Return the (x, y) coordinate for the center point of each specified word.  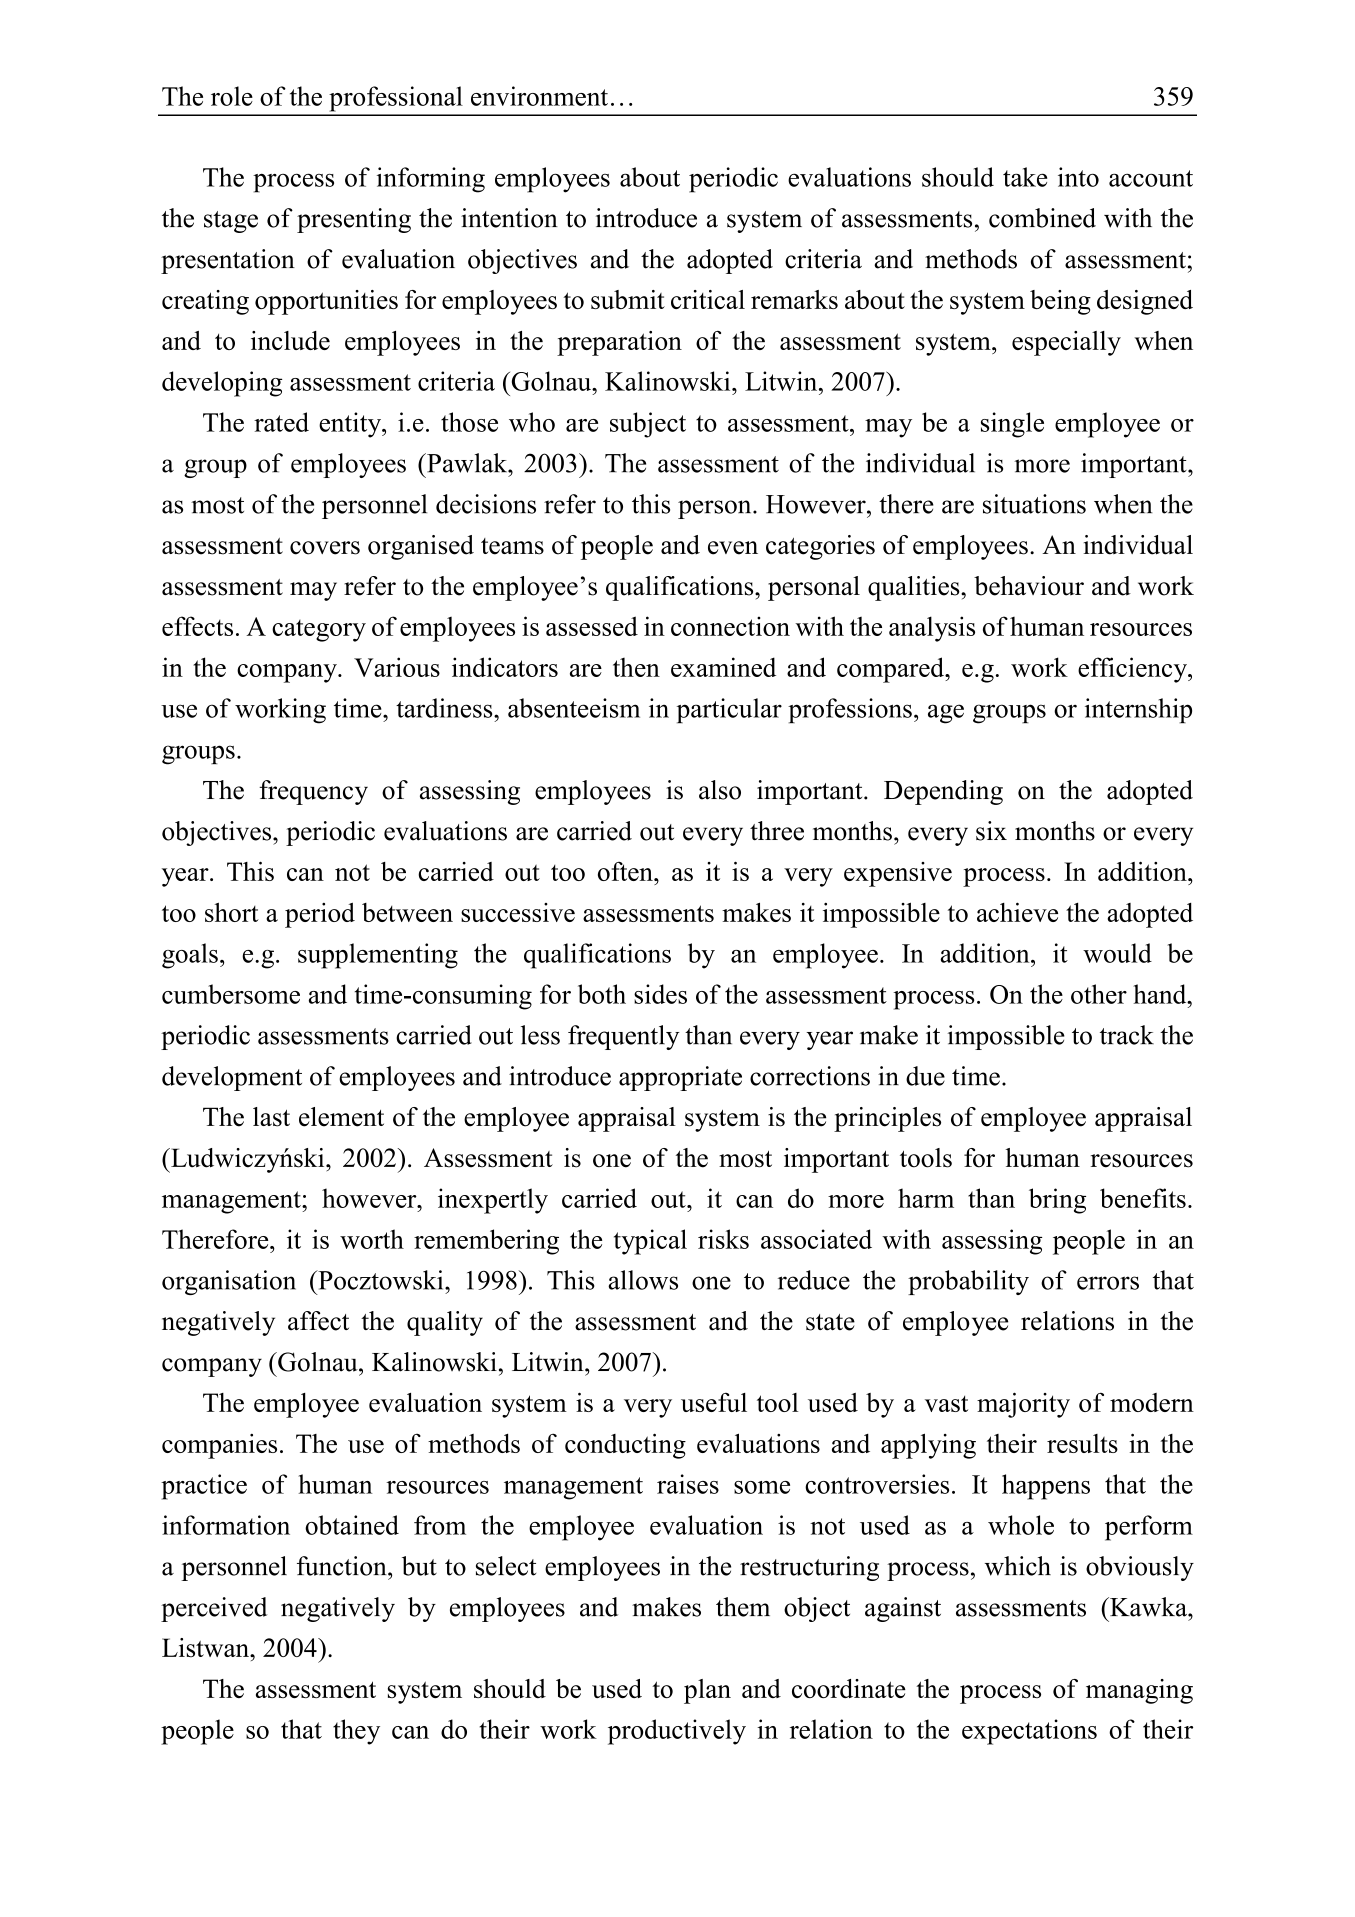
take (1025, 177)
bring (1057, 1201)
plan (707, 1691)
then (636, 667)
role (232, 96)
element (341, 1117)
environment (539, 96)
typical (650, 1242)
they (356, 1732)
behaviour (1029, 586)
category (319, 631)
